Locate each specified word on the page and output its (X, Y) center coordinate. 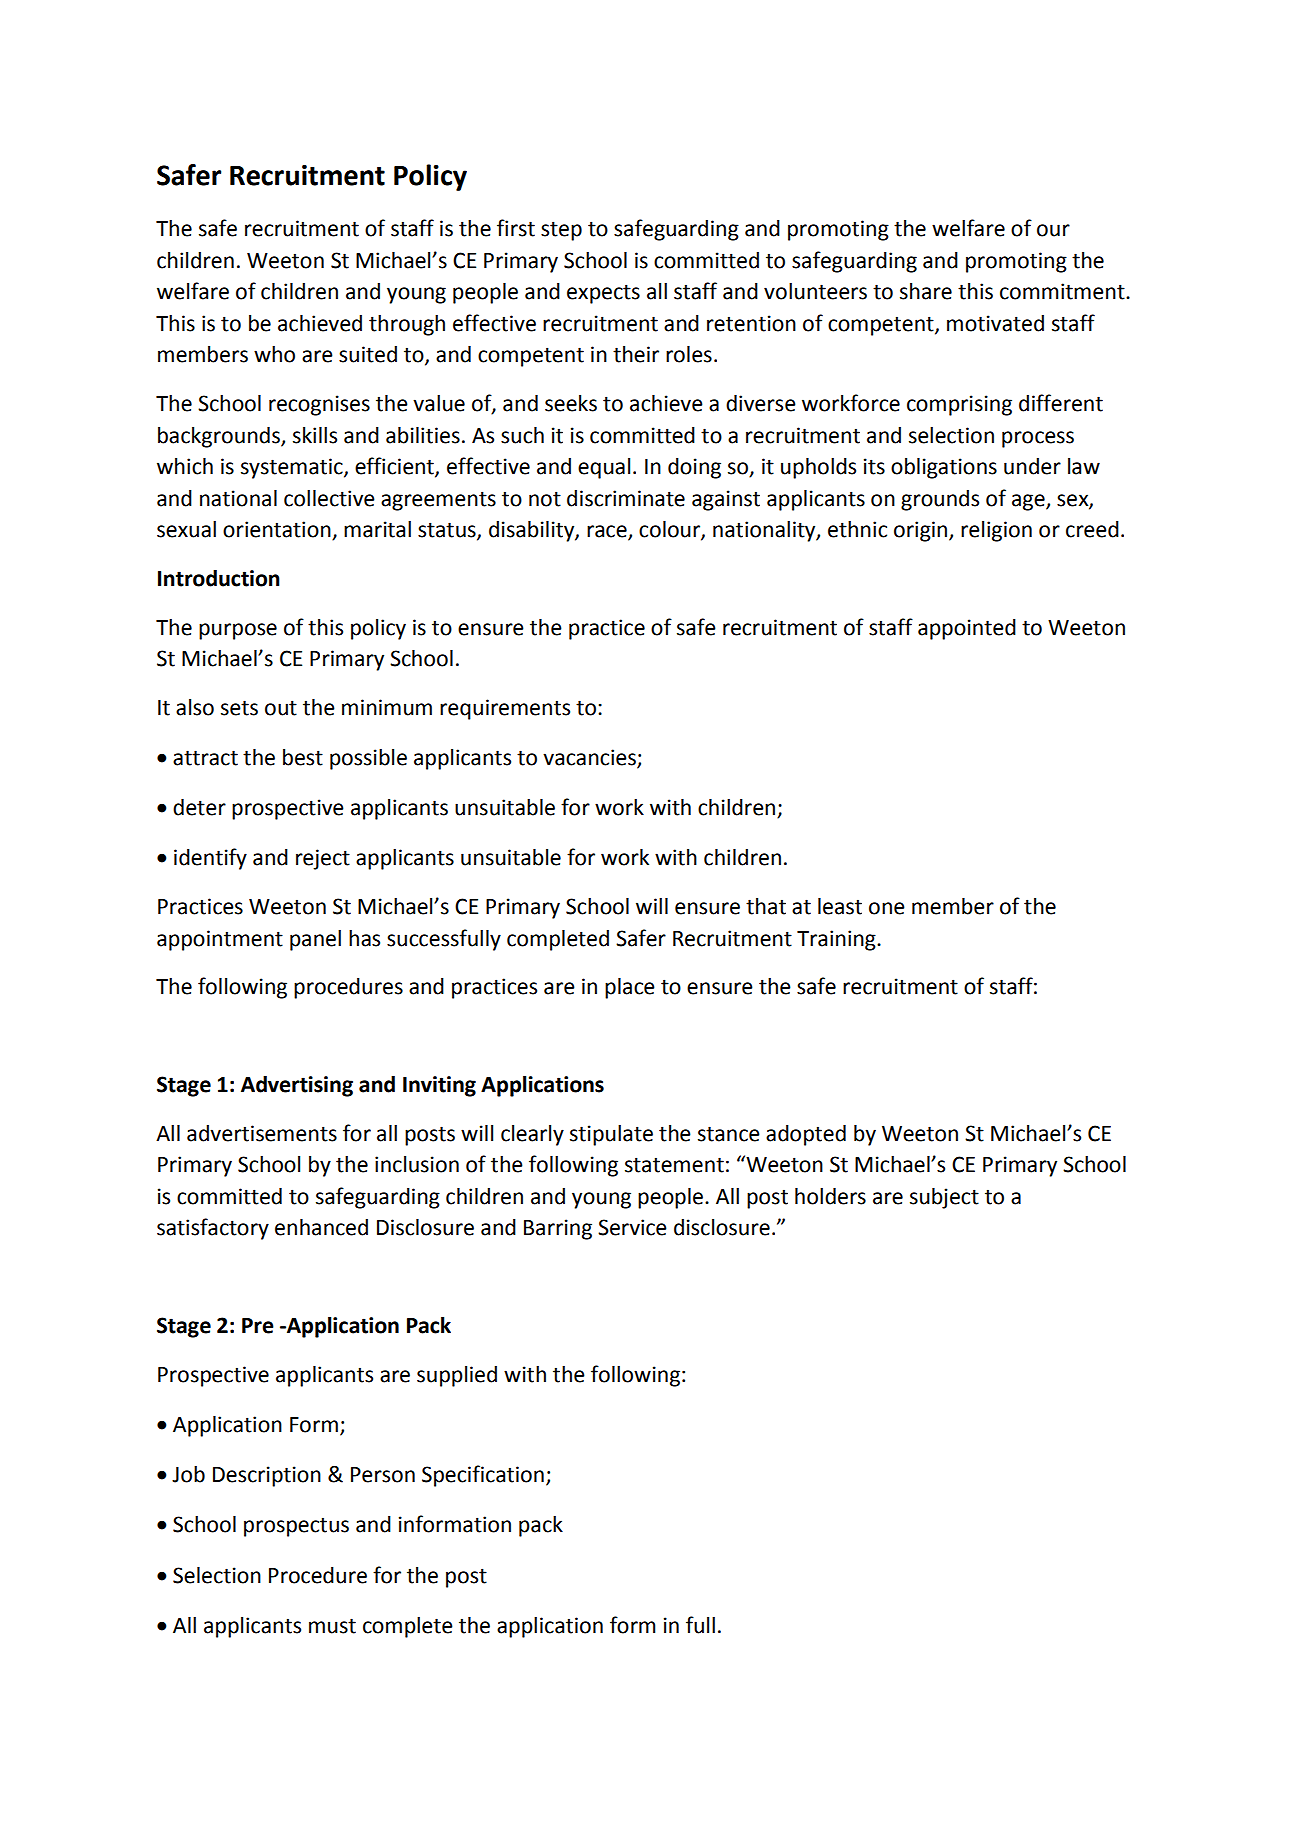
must (332, 1626)
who (274, 354)
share (926, 291)
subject (944, 1198)
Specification (483, 1476)
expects (603, 294)
